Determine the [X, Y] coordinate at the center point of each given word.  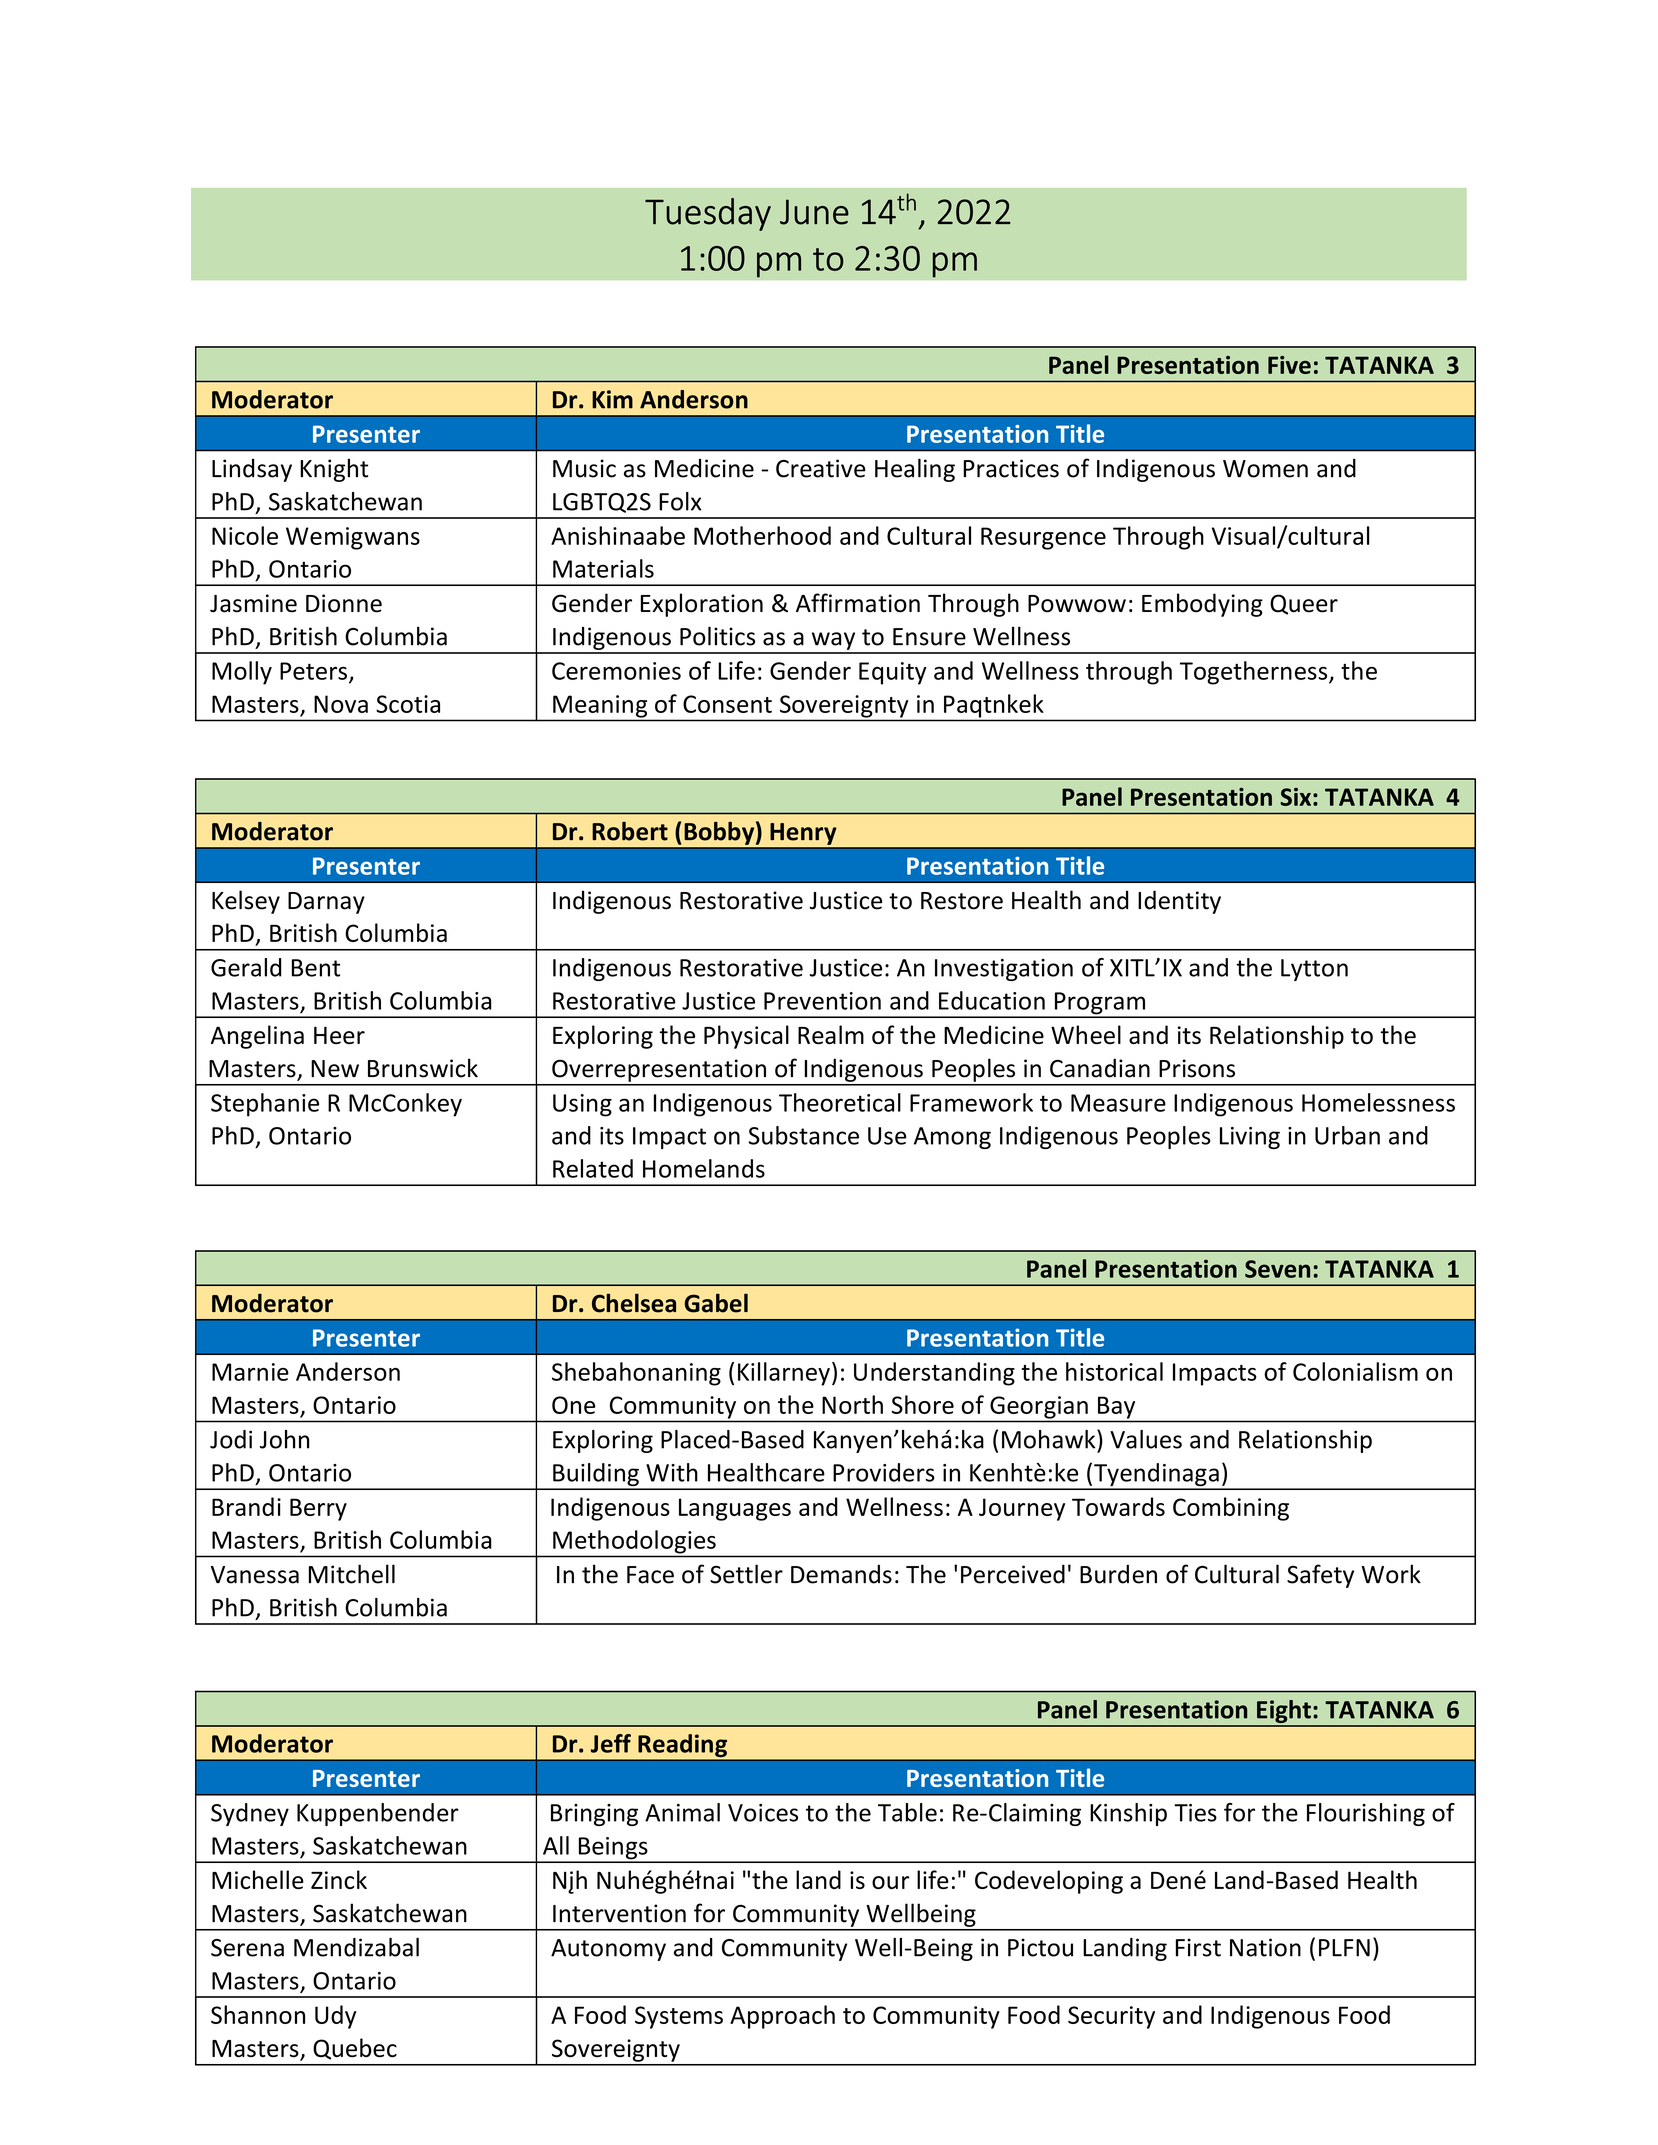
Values [1146, 1439]
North [852, 1404]
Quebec [355, 2049]
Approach [782, 2017]
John [284, 1439]
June [814, 212]
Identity [1179, 902]
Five [1289, 365]
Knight [334, 470]
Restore [962, 901]
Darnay [326, 903]
